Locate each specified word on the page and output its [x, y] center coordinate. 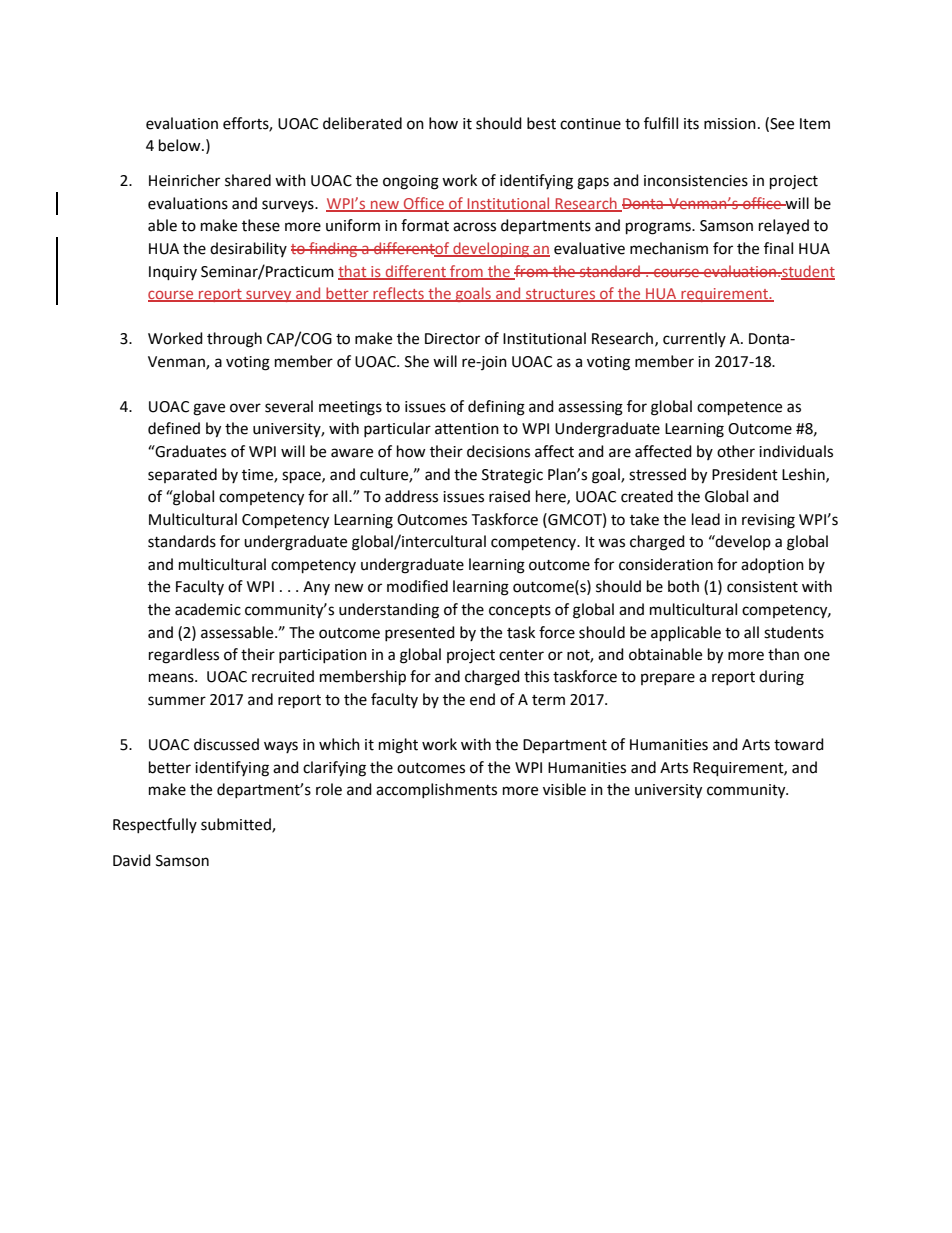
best [541, 123]
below [181, 145]
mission [730, 124]
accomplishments [436, 790]
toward [799, 744]
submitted [237, 825]
